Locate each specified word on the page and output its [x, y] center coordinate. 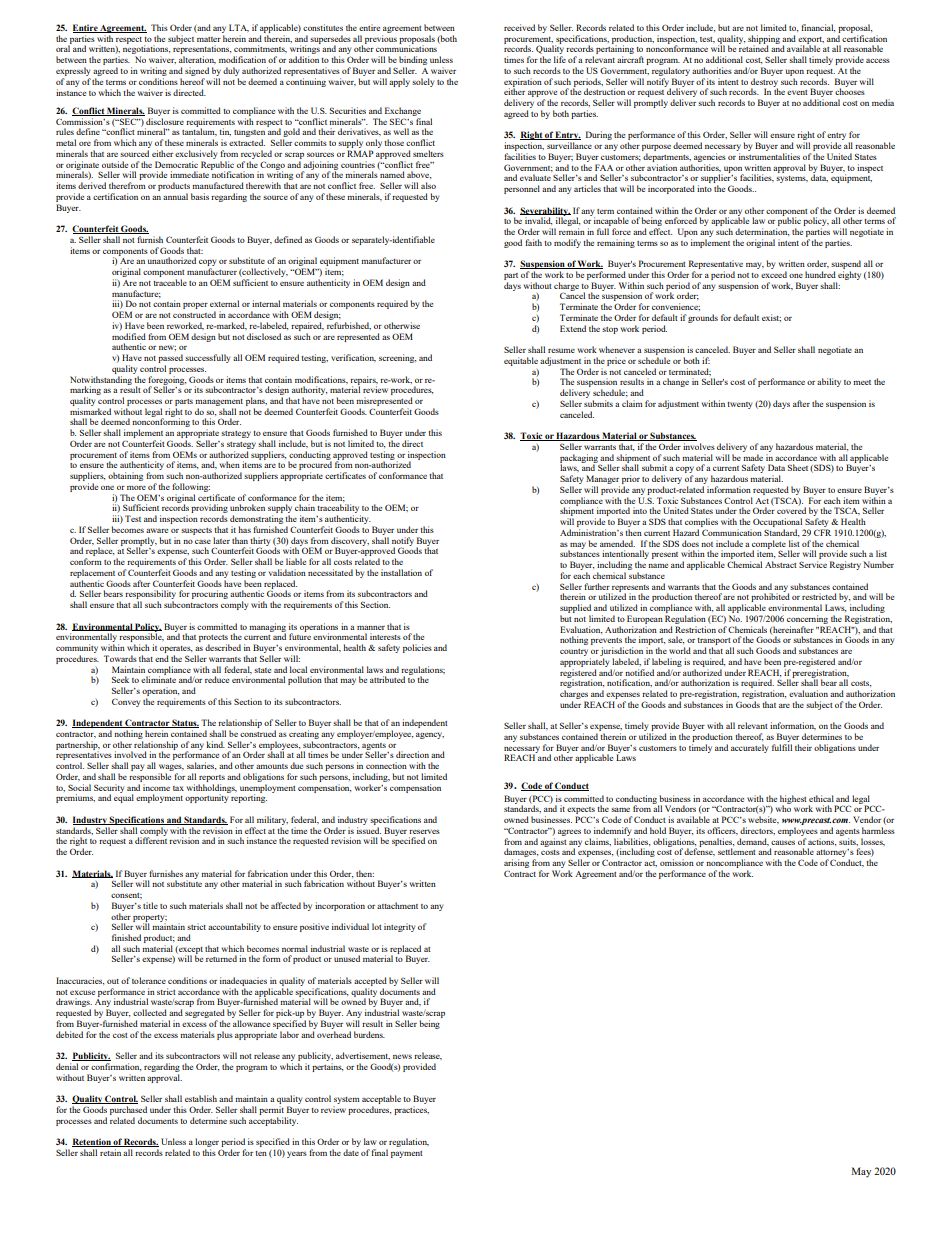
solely [423, 82]
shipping [764, 40]
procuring [210, 594]
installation [401, 572]
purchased [128, 1110]
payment [407, 1154]
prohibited [770, 598]
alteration [197, 60]
